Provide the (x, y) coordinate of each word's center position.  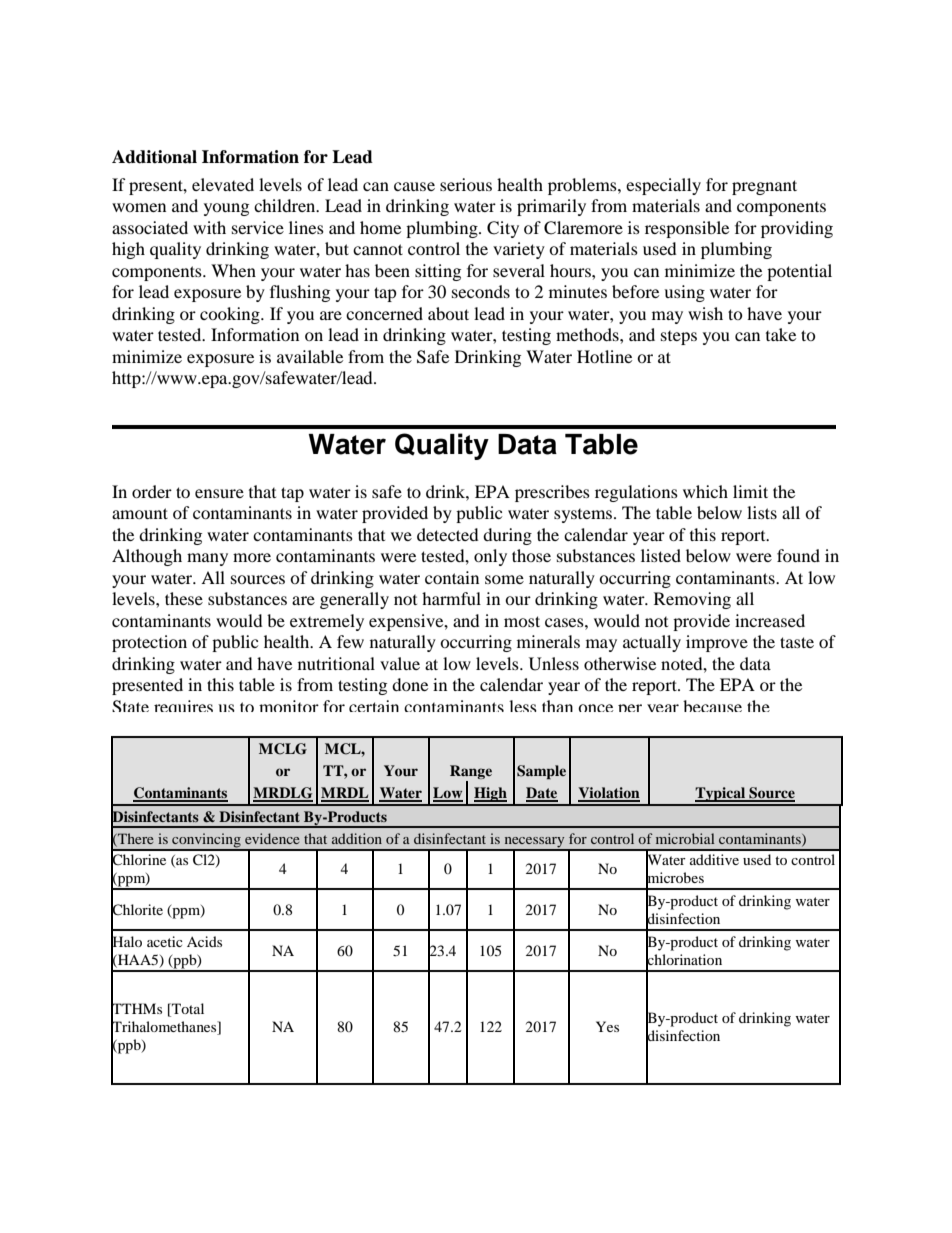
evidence (272, 838)
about (448, 313)
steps (679, 338)
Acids (204, 941)
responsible (687, 229)
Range (471, 772)
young (226, 209)
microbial (685, 838)
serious (466, 184)
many (207, 559)
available (310, 356)
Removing (692, 600)
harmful (451, 598)
